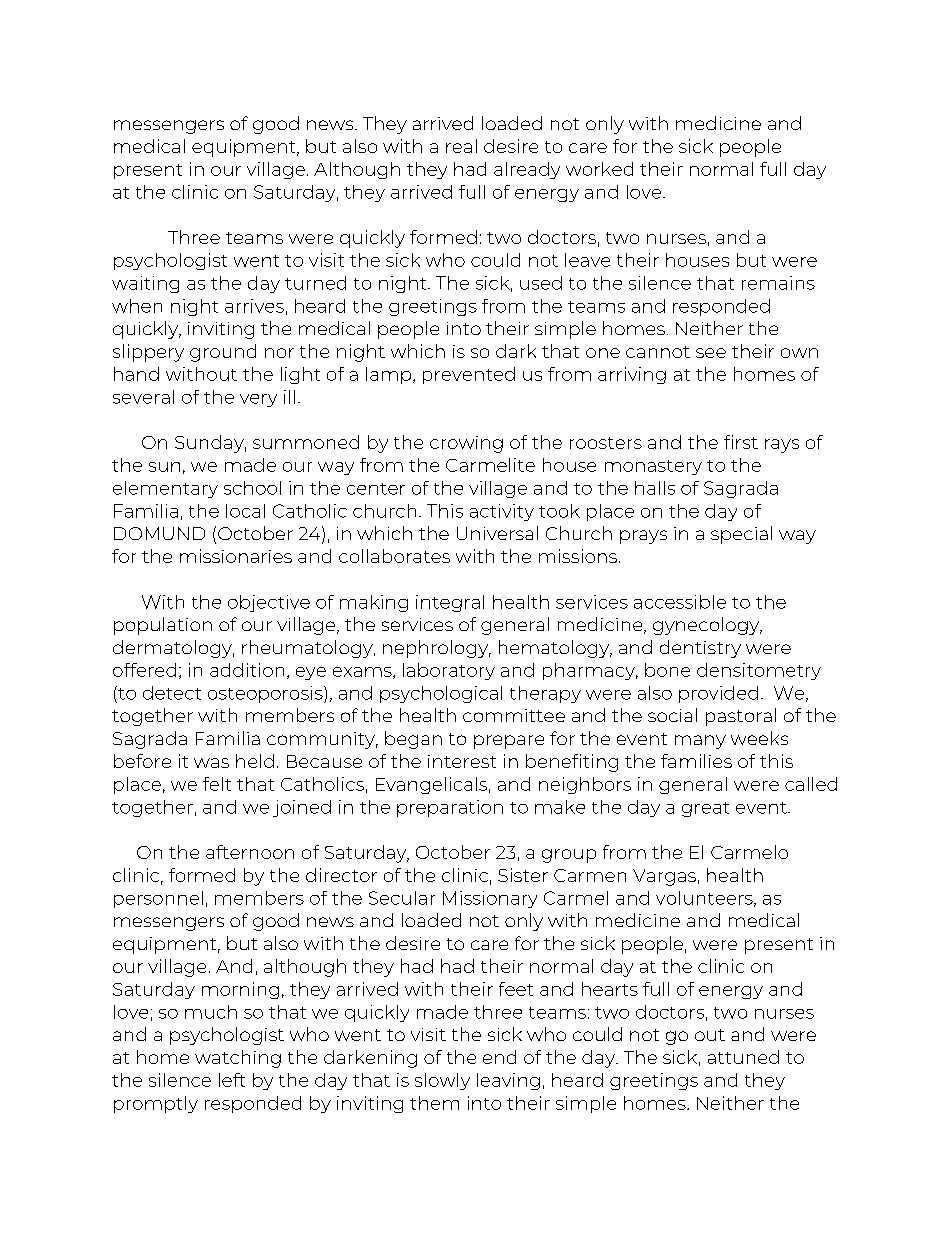 The height and width of the screenshot is (1233, 952). What do you see at coordinates (232, 1080) in the screenshot?
I see `left` at bounding box center [232, 1080].
